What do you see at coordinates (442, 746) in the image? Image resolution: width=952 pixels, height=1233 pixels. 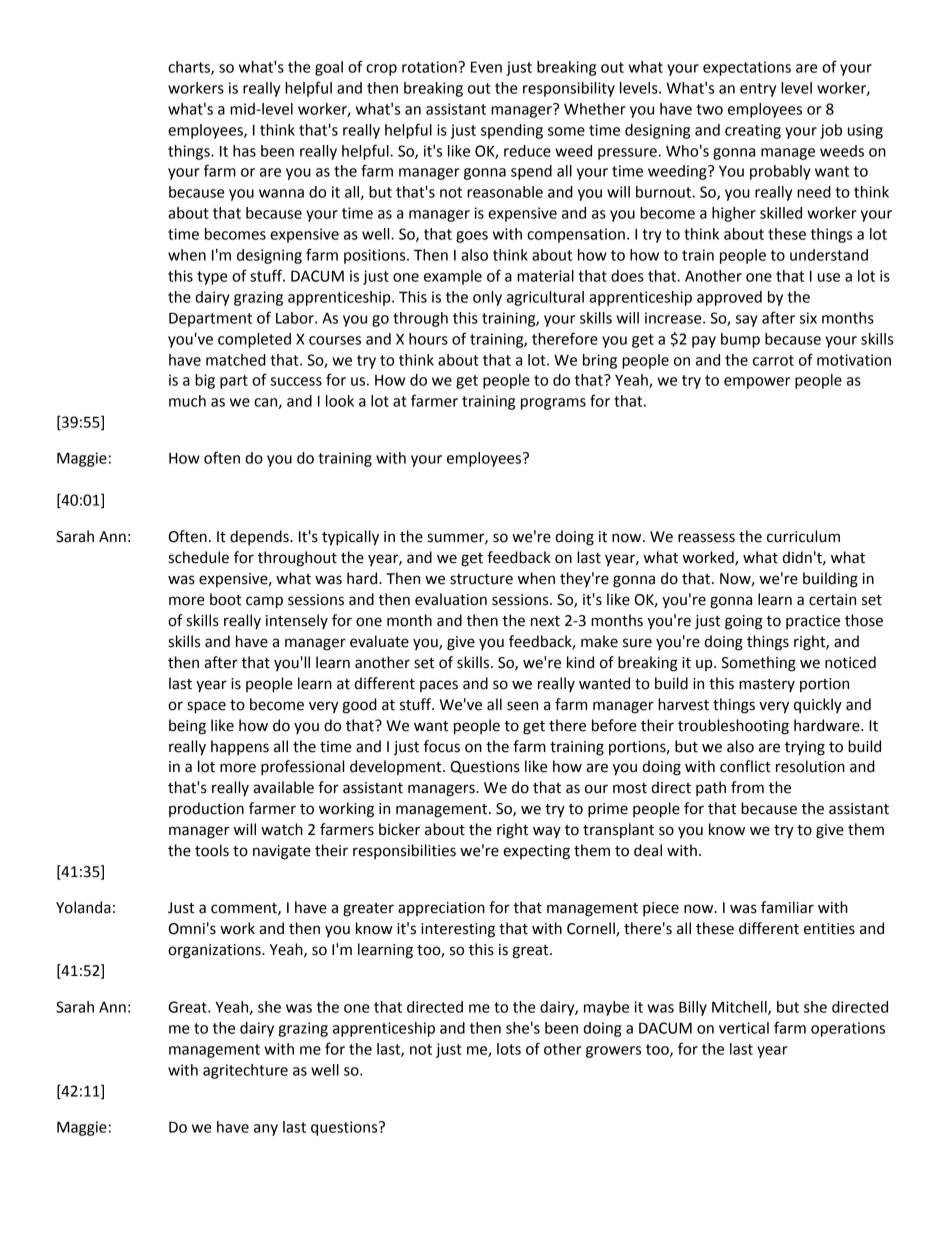 I see `focus` at bounding box center [442, 746].
